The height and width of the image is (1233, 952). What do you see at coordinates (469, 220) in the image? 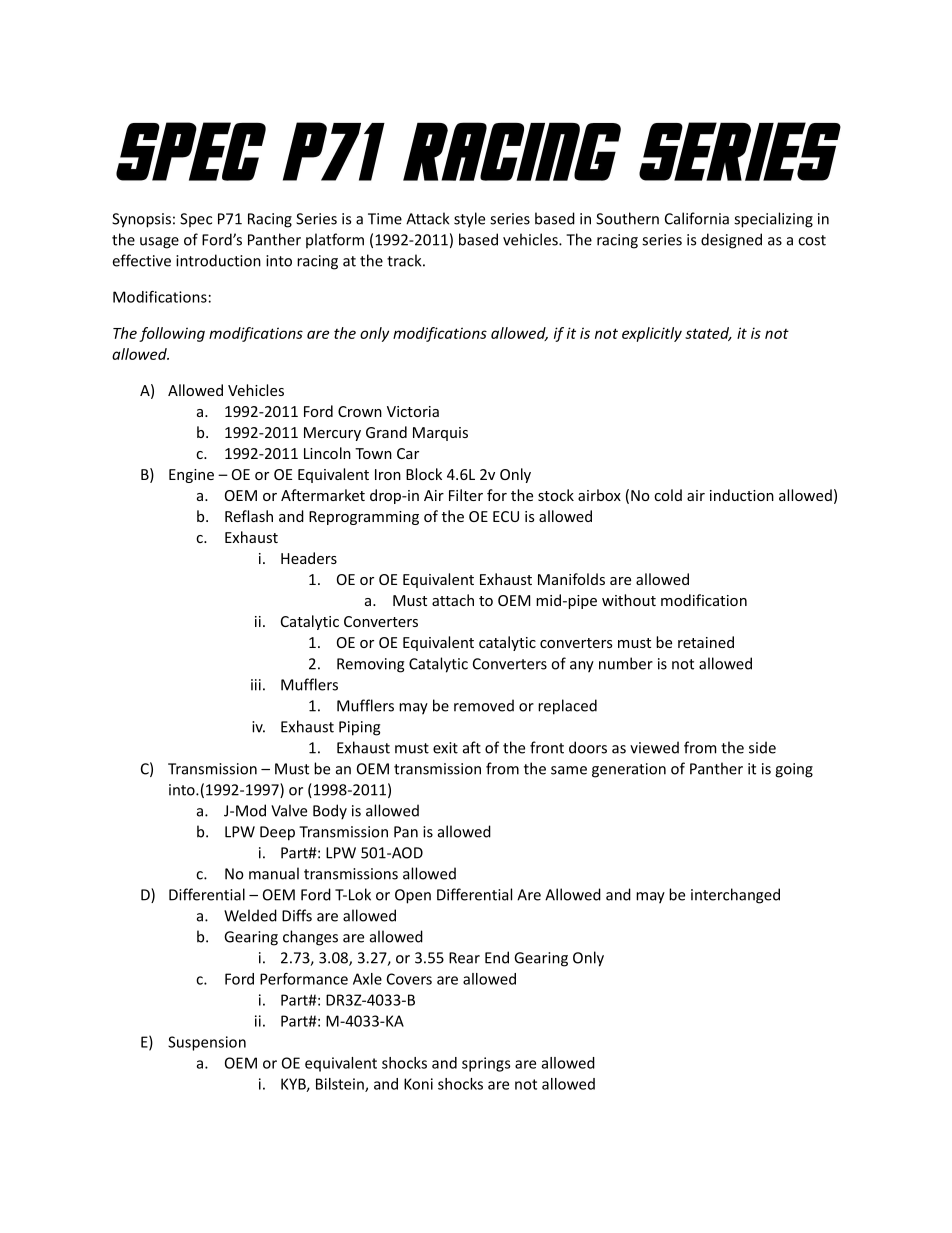
I see `style` at bounding box center [469, 220].
